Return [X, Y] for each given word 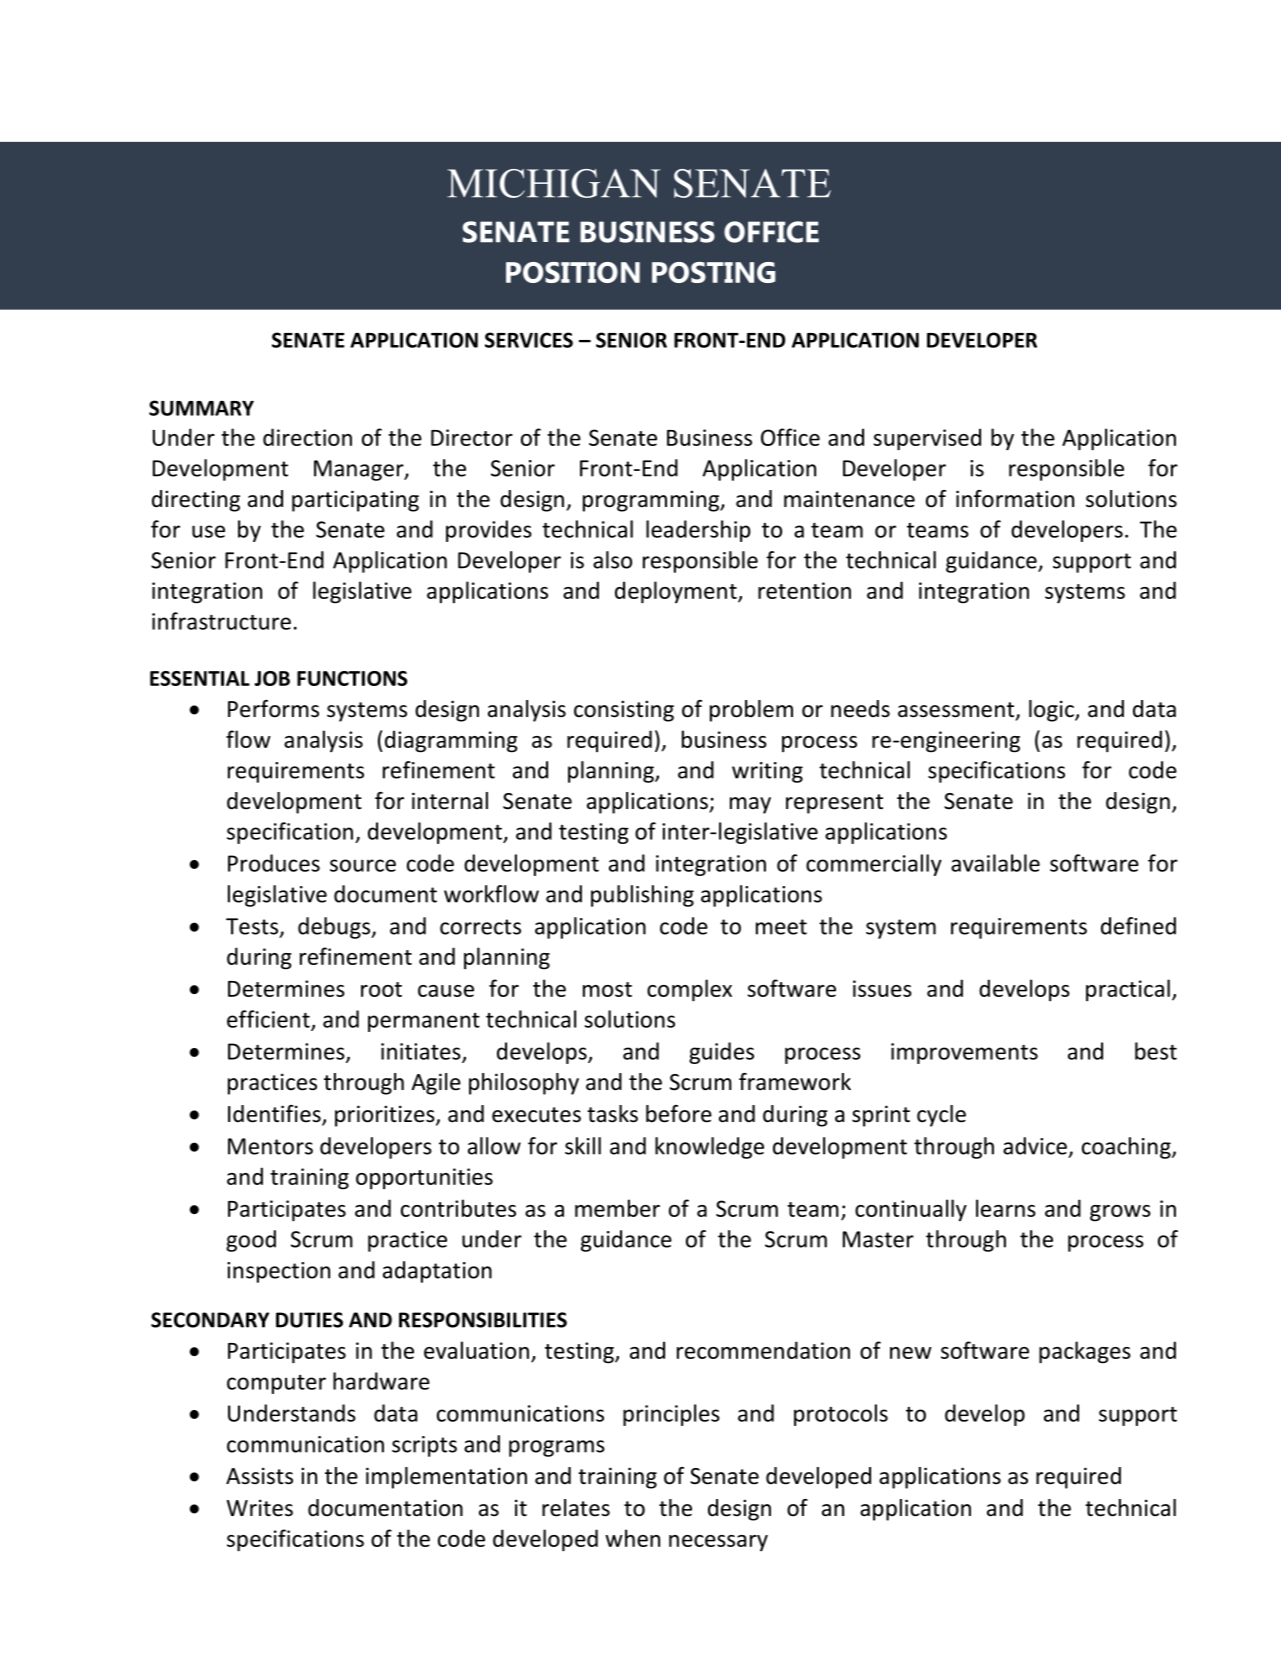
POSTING [713, 272]
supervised [927, 439]
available [995, 863]
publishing [642, 896]
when [632, 1538]
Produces [274, 863]
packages [1085, 1352]
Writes [260, 1508]
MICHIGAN [553, 183]
